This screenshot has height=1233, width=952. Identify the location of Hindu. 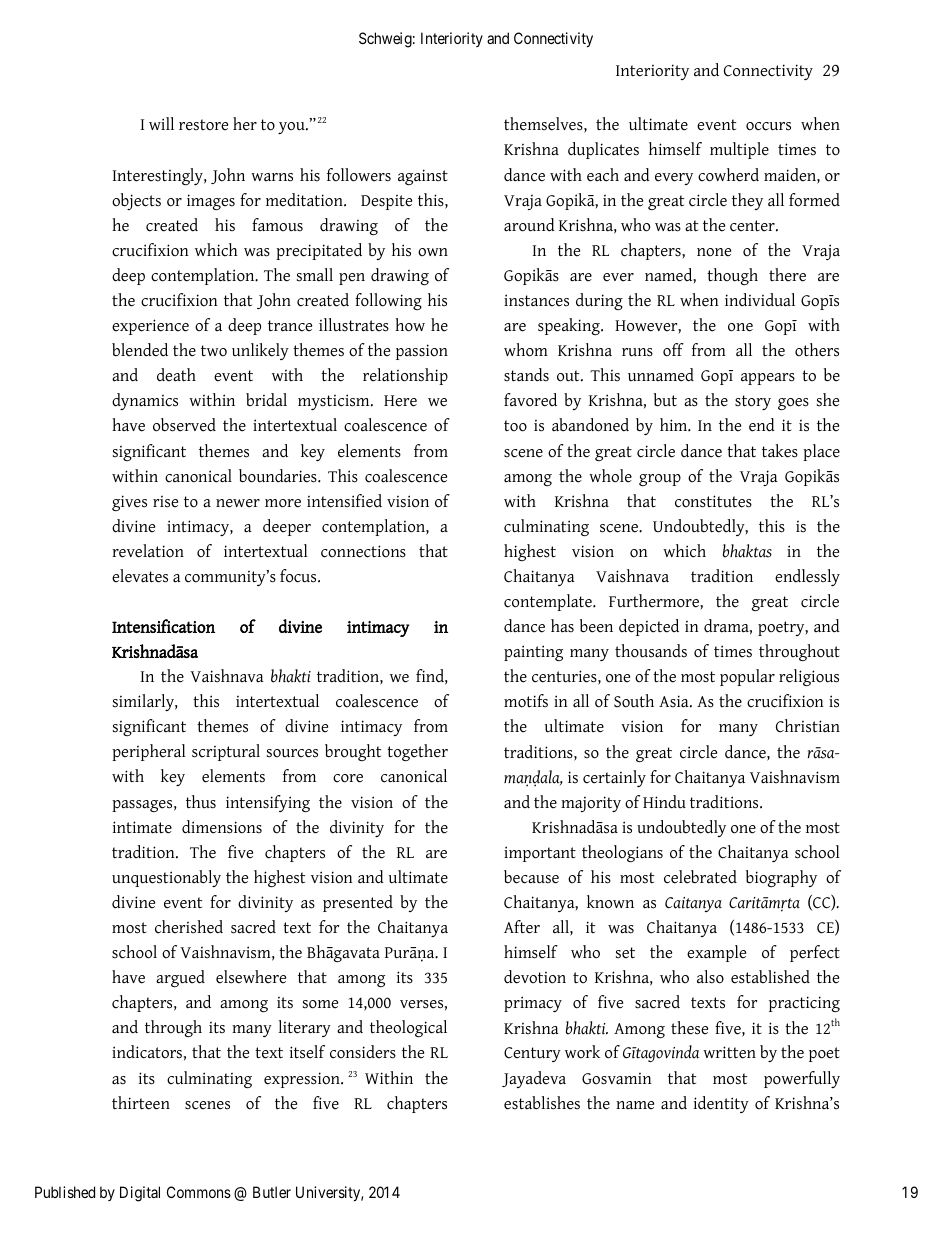
(664, 802).
